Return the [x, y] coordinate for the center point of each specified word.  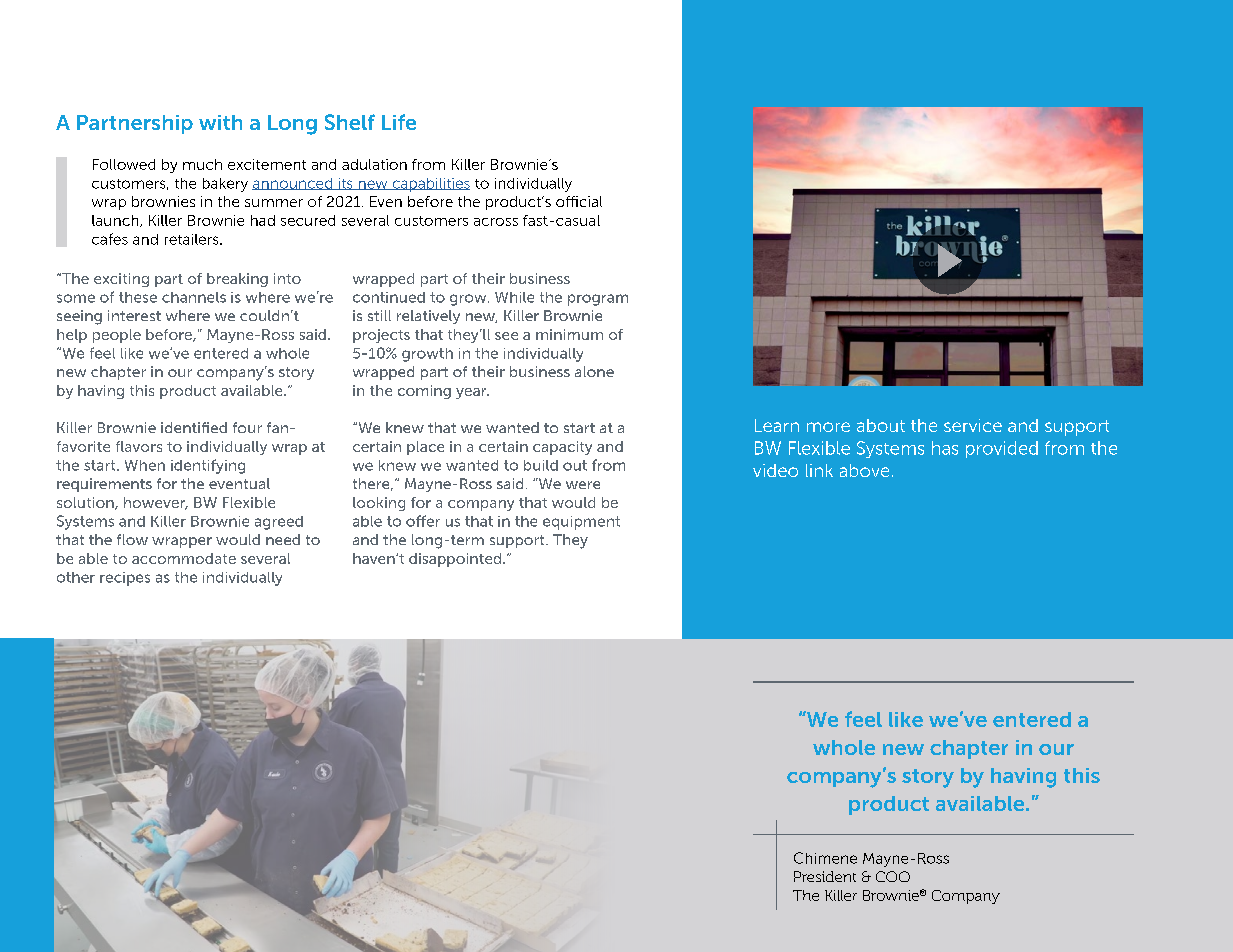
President [825, 876]
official [579, 201]
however [156, 503]
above [864, 470]
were [583, 485]
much [202, 164]
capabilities [430, 185]
